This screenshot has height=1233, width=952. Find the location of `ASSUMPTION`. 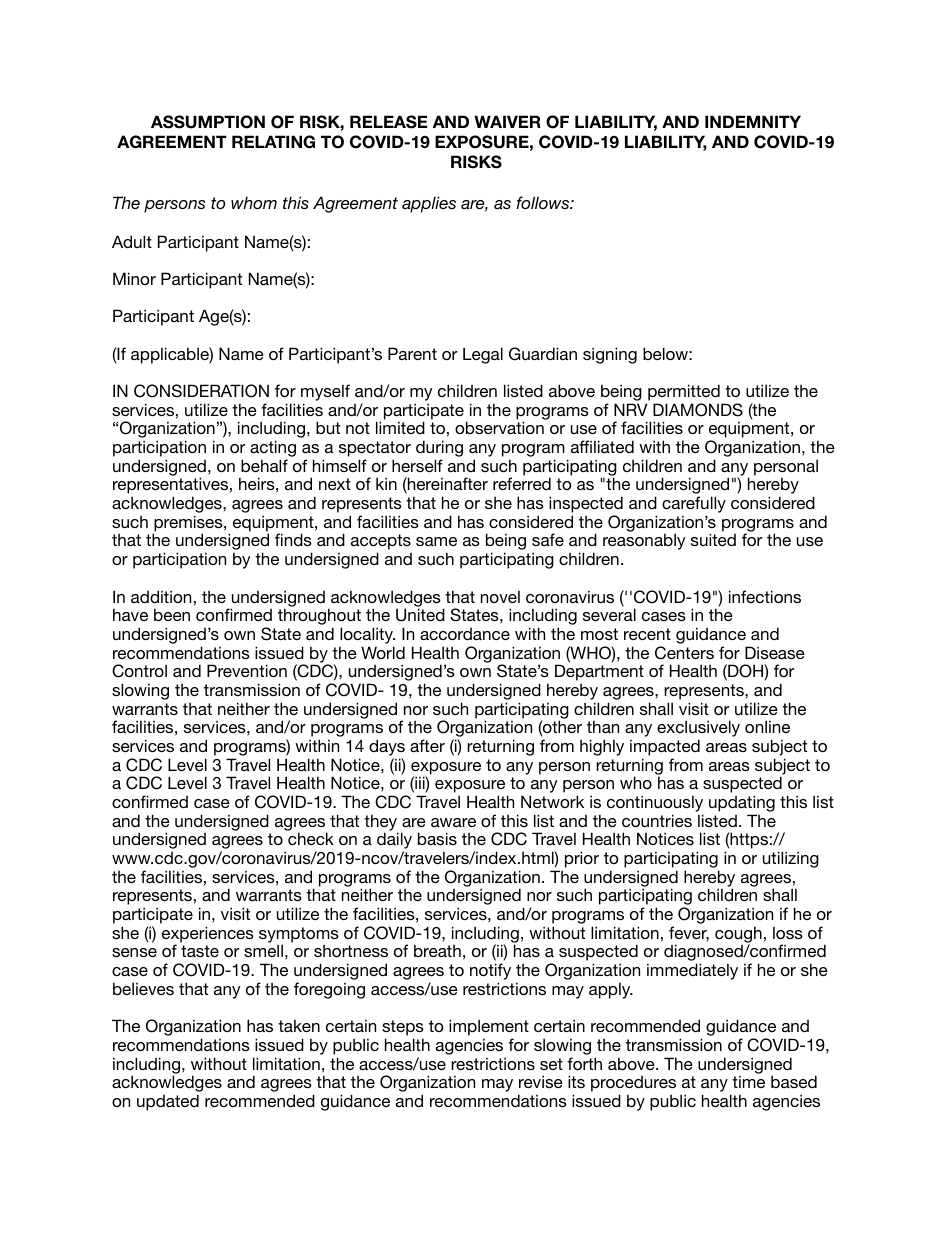

ASSUMPTION is located at coordinates (208, 122).
